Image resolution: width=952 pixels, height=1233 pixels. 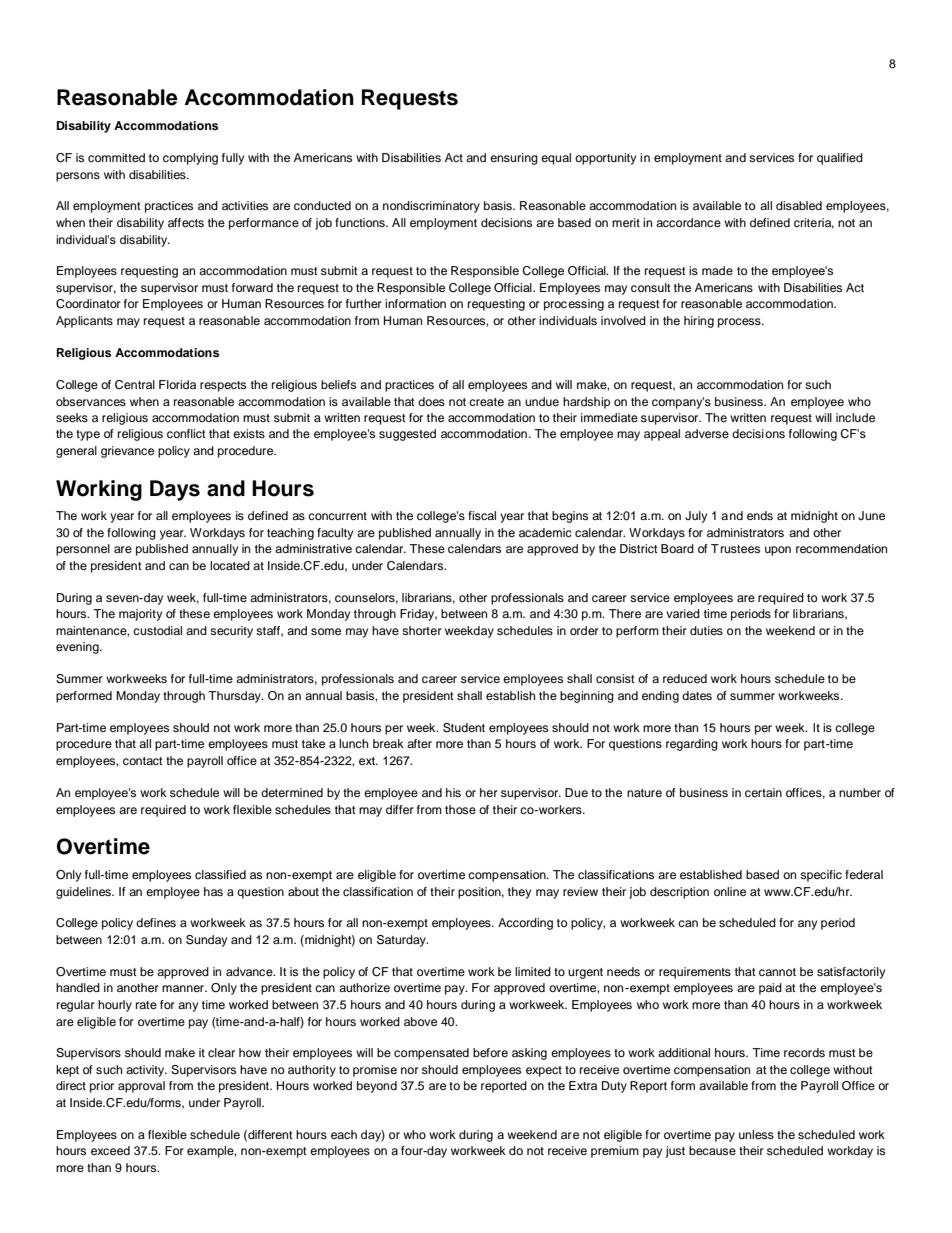 What do you see at coordinates (127, 452) in the page?
I see `grievance` at bounding box center [127, 452].
